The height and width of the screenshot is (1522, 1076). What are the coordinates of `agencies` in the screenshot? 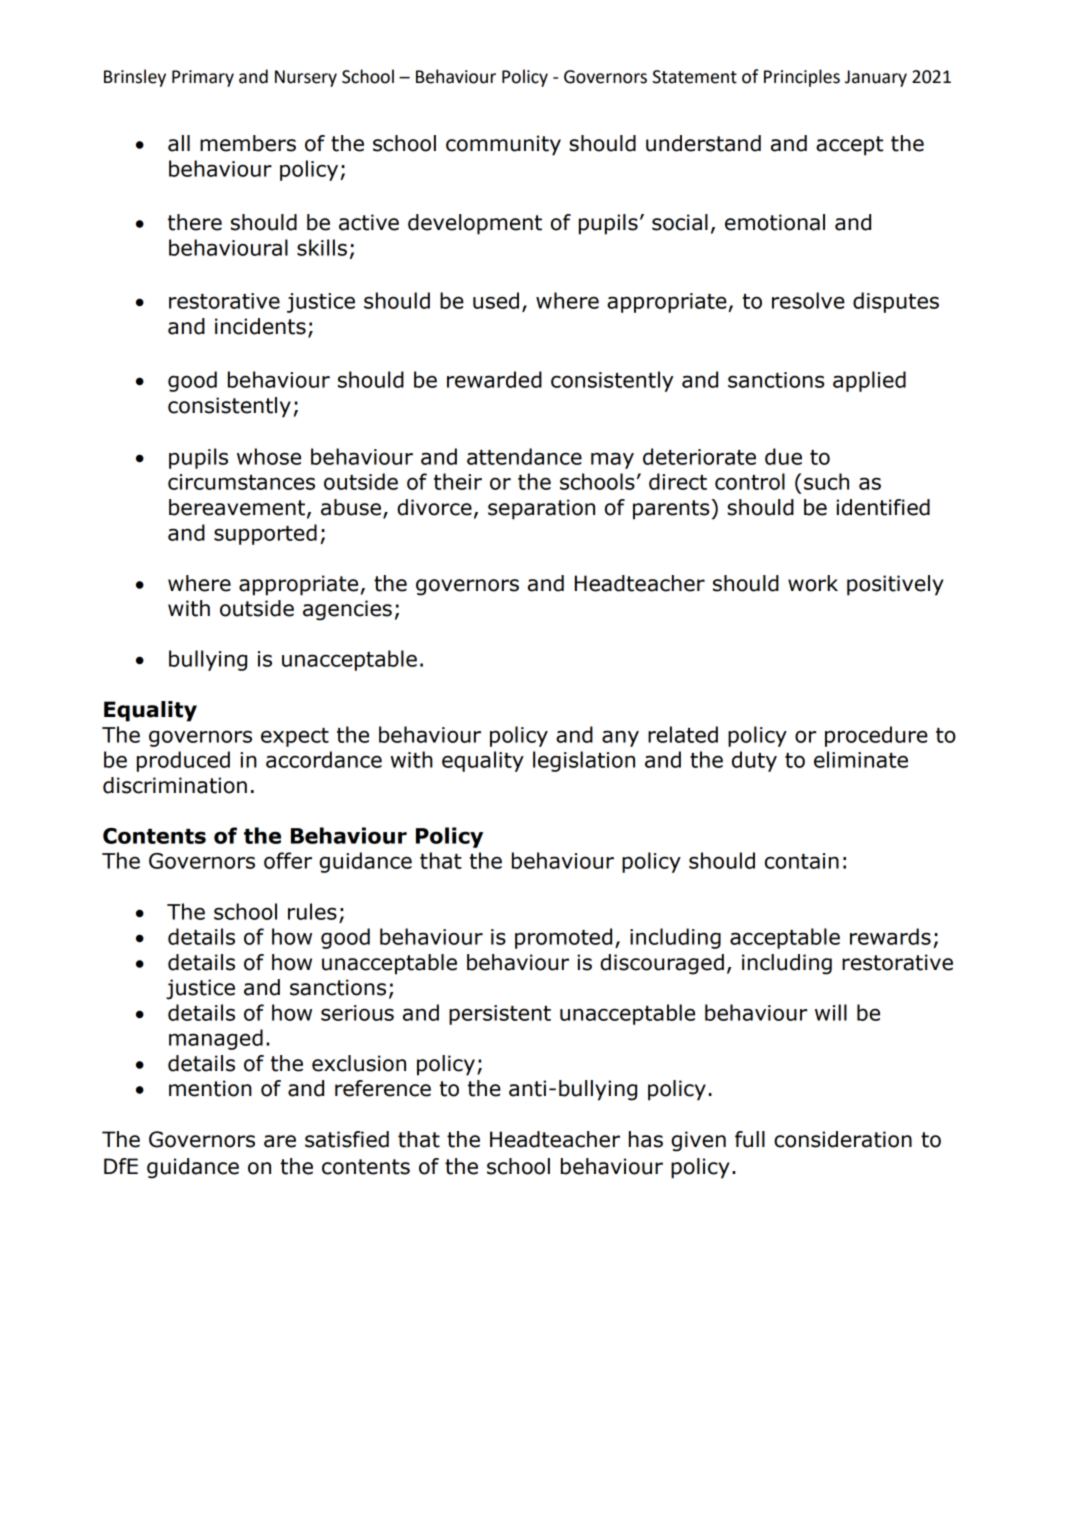 It's located at (347, 610).
